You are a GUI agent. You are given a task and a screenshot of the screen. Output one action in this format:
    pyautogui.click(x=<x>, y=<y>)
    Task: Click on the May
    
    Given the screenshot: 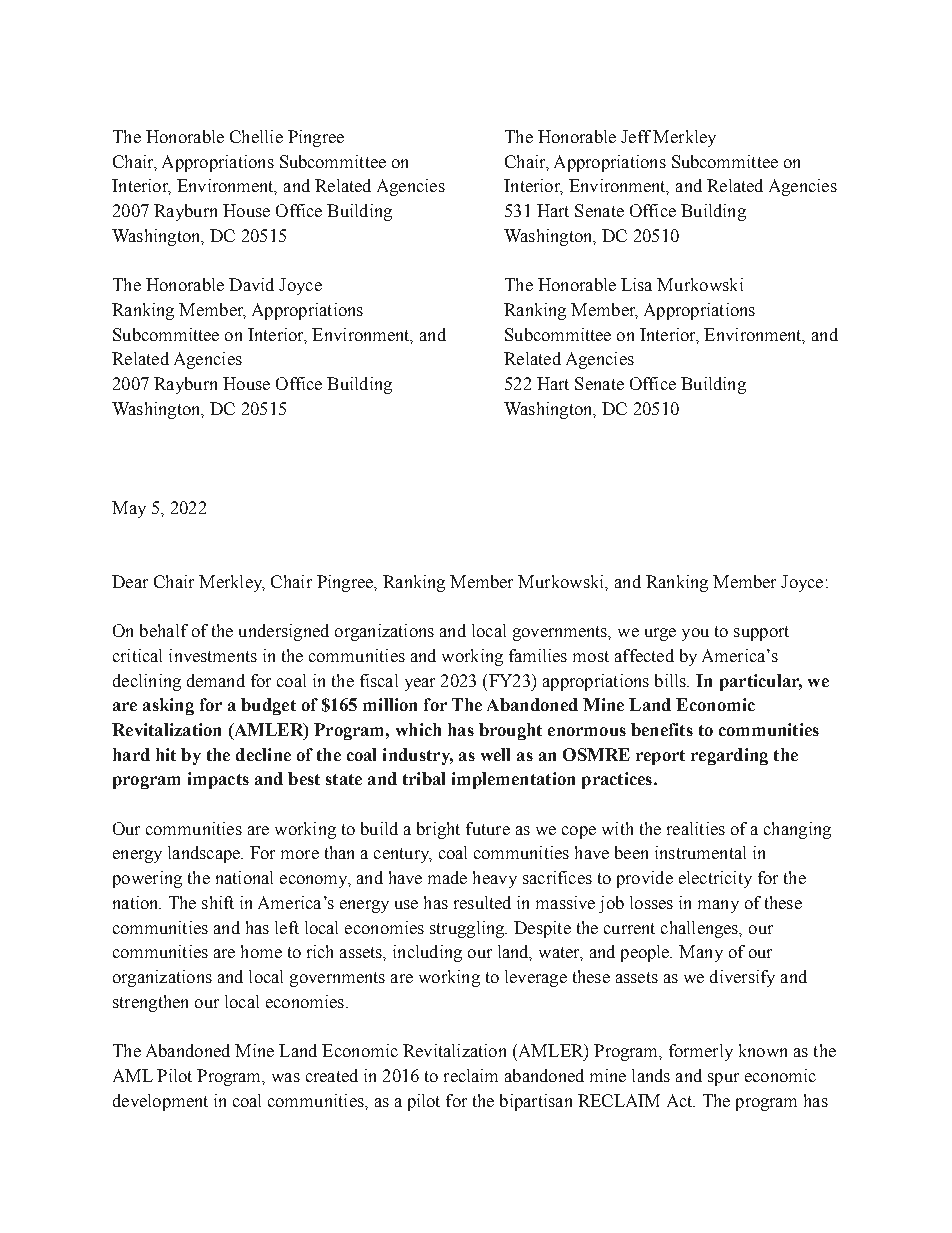 What is the action you would take?
    pyautogui.click(x=129, y=509)
